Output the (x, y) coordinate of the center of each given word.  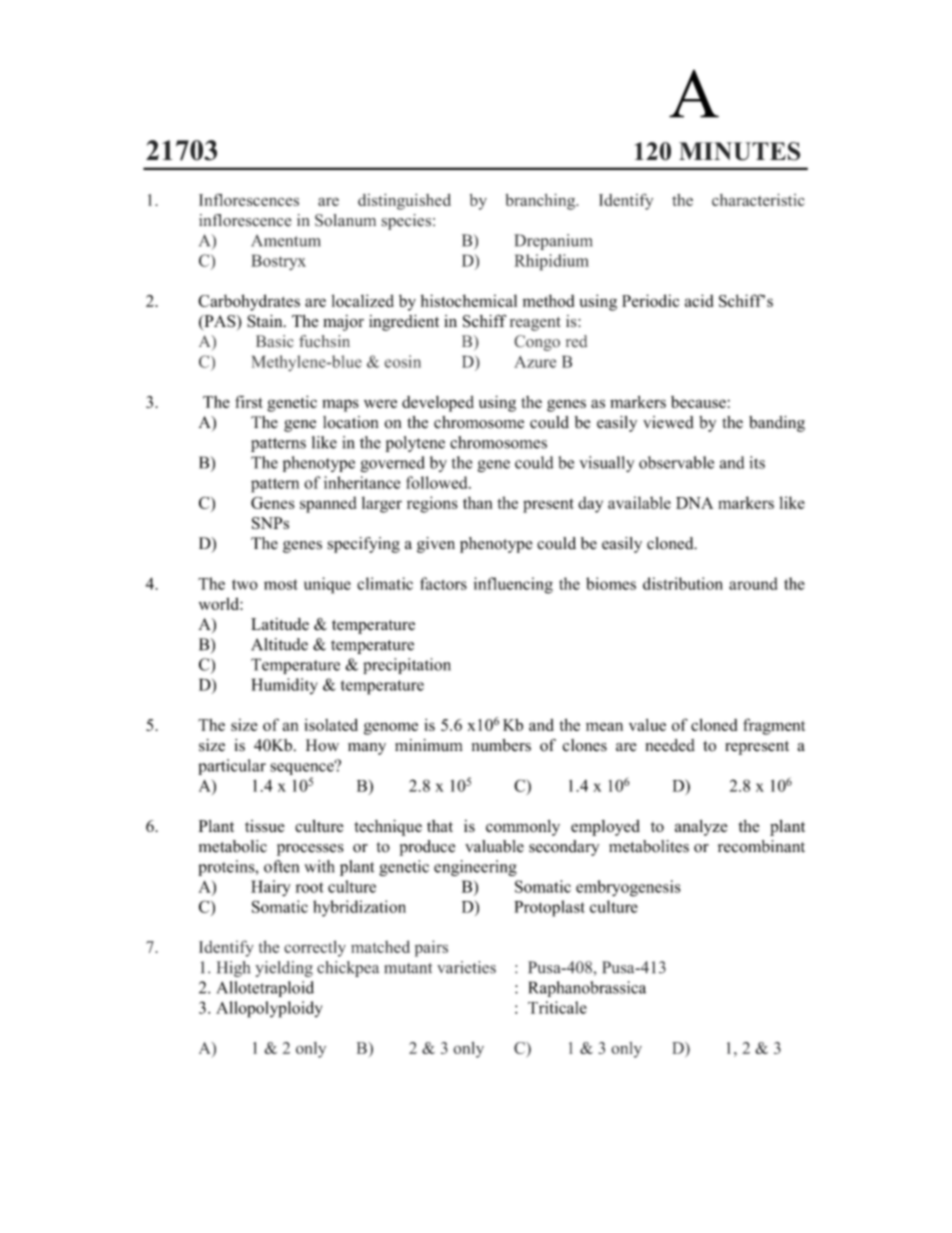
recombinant (761, 846)
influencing (513, 585)
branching (541, 201)
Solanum (345, 220)
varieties (466, 967)
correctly (315, 948)
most (281, 584)
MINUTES (739, 151)
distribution (683, 583)
